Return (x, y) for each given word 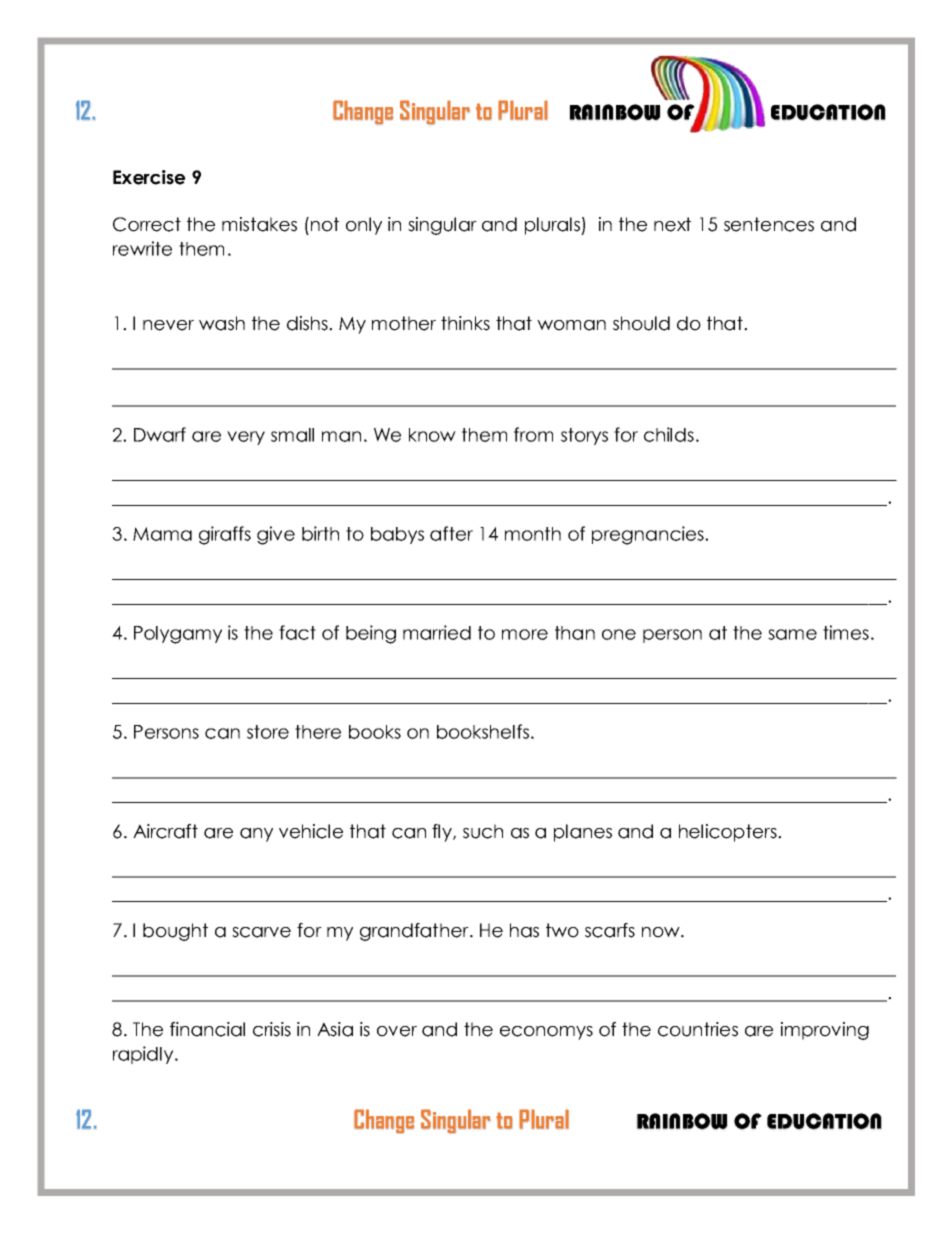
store (268, 732)
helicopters (729, 833)
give (276, 535)
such (483, 831)
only (364, 226)
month (533, 534)
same (792, 634)
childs (669, 434)
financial (207, 1029)
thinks (465, 323)
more (525, 634)
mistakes (259, 224)
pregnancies (649, 535)
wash (222, 323)
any (256, 835)
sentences (769, 224)
